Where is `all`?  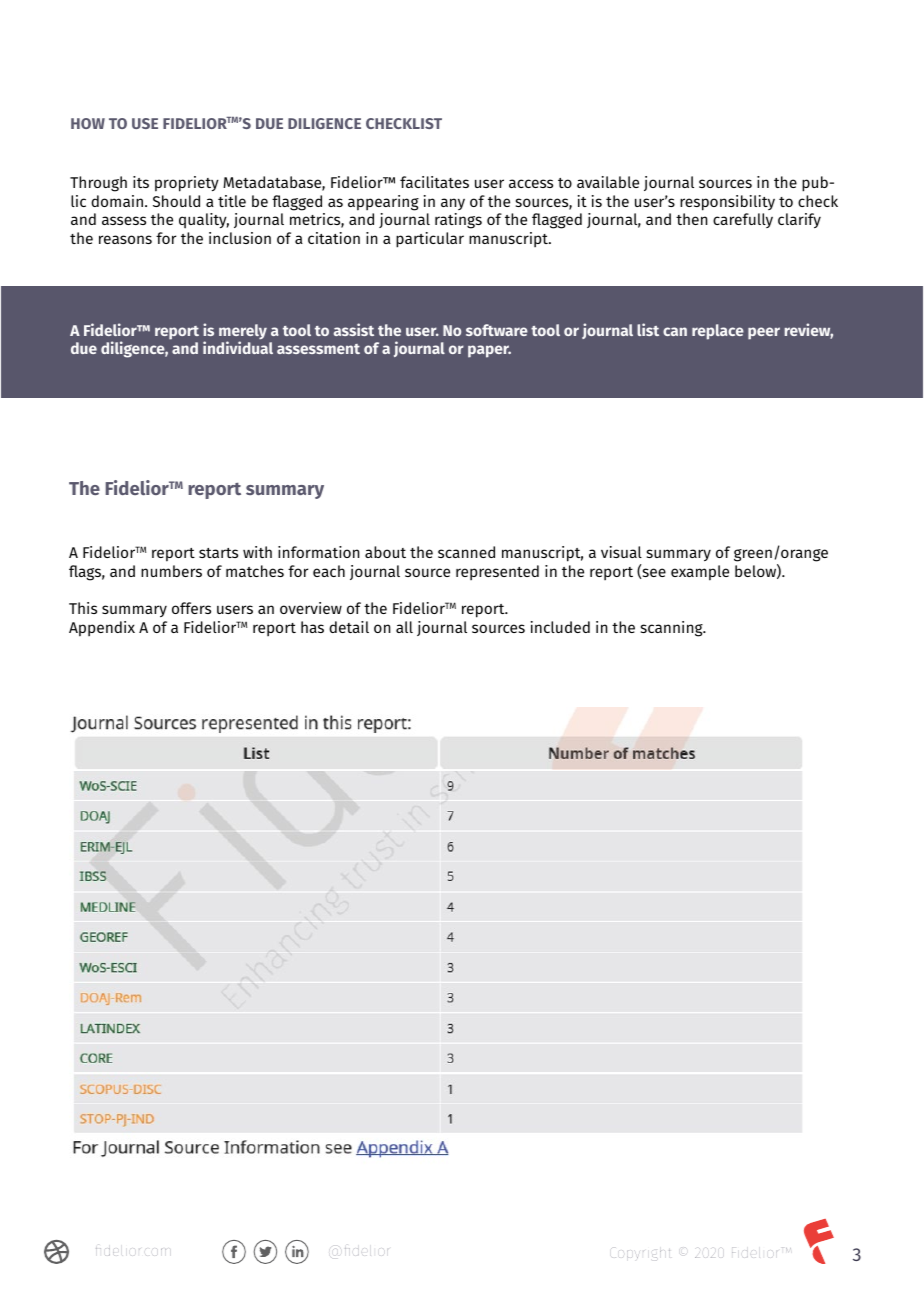
all is located at coordinates (404, 627).
